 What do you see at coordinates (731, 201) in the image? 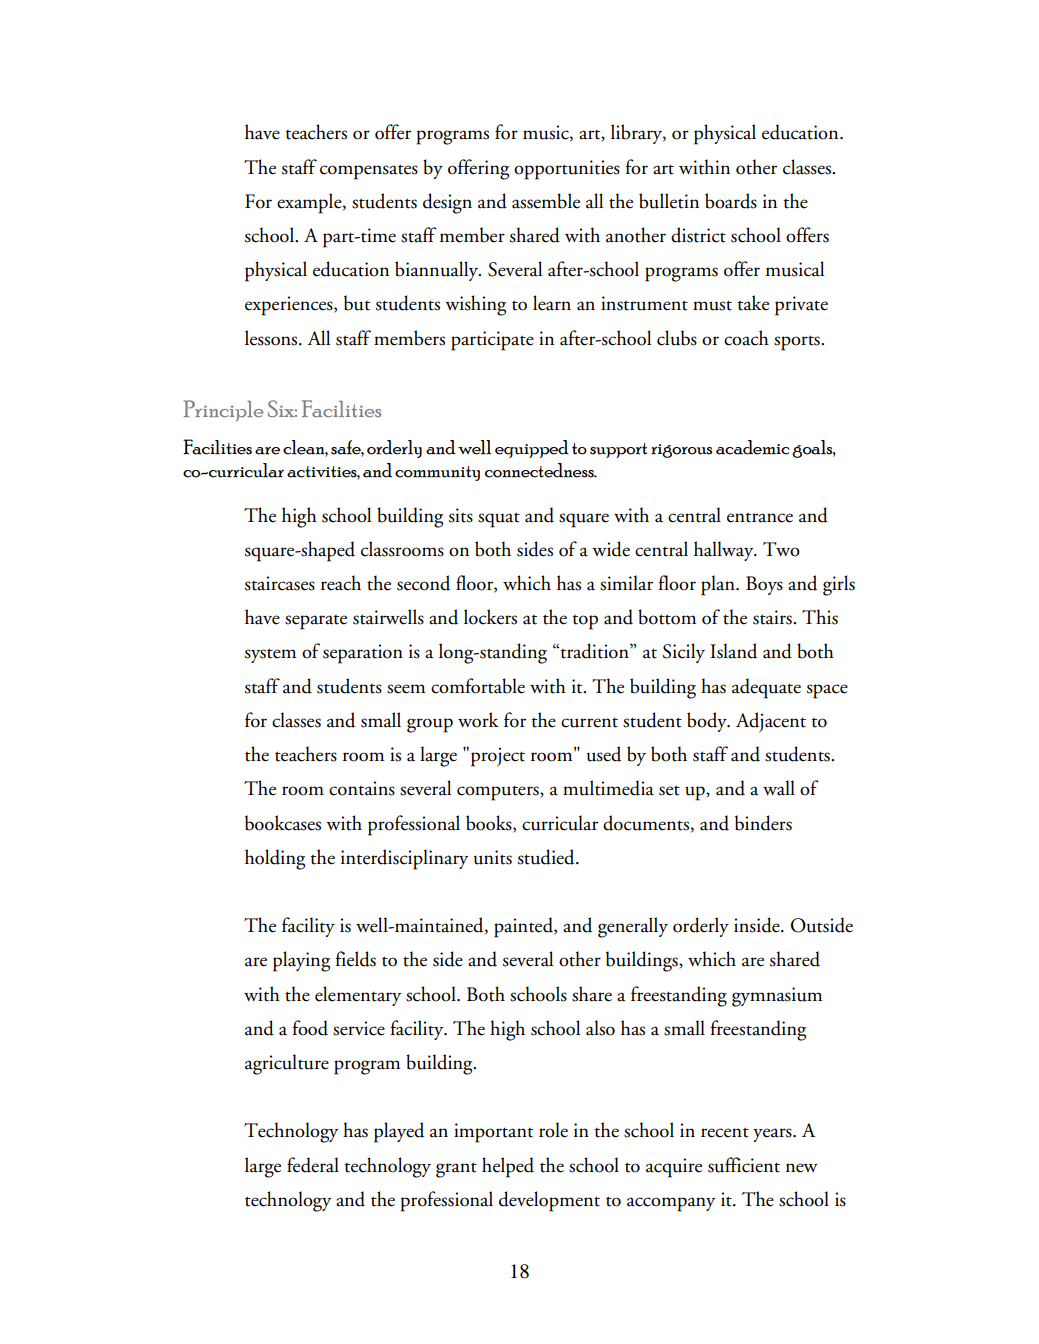
I see `boards` at bounding box center [731, 201].
